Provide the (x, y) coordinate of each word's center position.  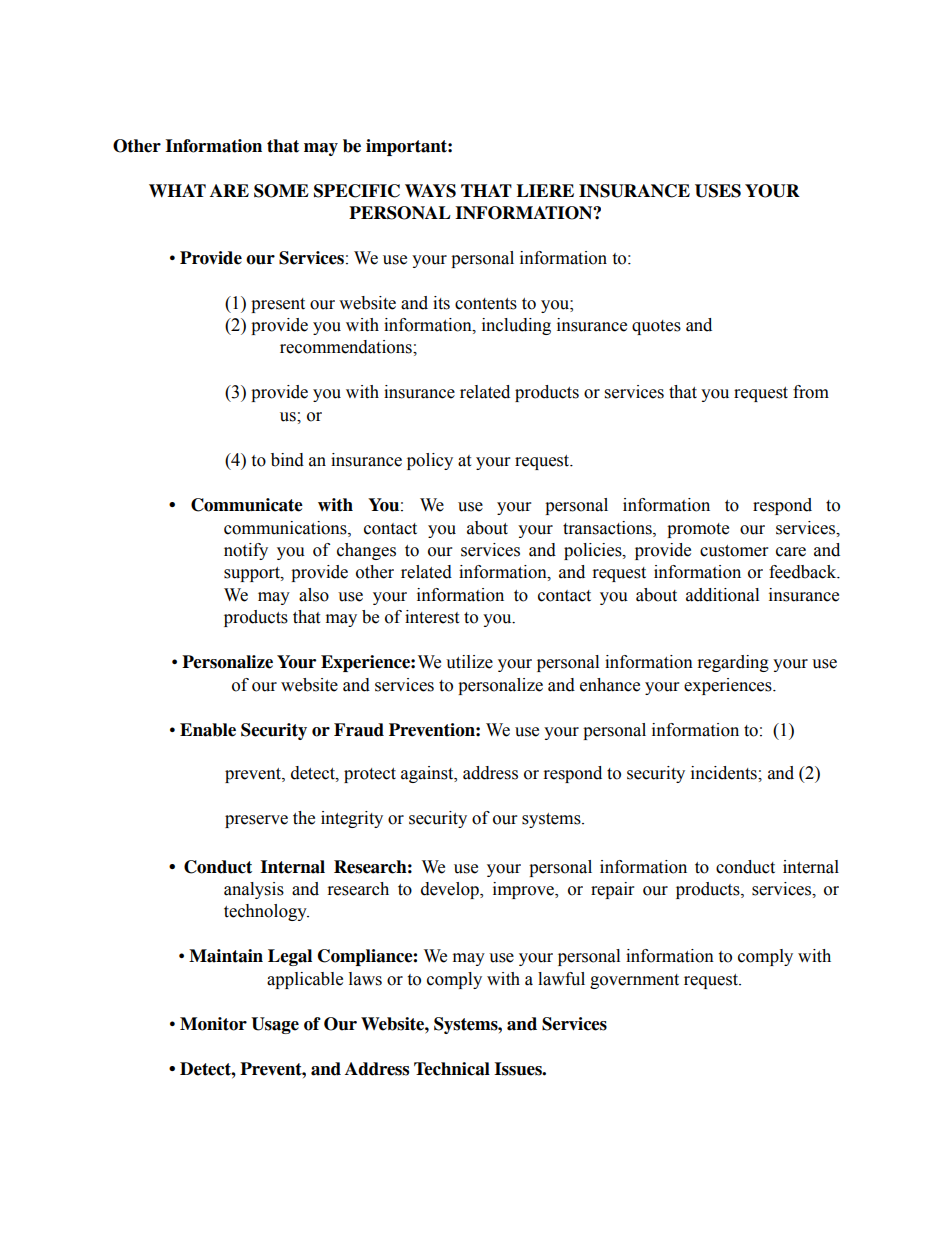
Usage (275, 1025)
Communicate (247, 505)
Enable (208, 730)
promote (698, 530)
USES (718, 191)
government (634, 981)
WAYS (430, 191)
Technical (452, 1069)
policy (430, 461)
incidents (725, 773)
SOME (281, 191)
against (428, 774)
